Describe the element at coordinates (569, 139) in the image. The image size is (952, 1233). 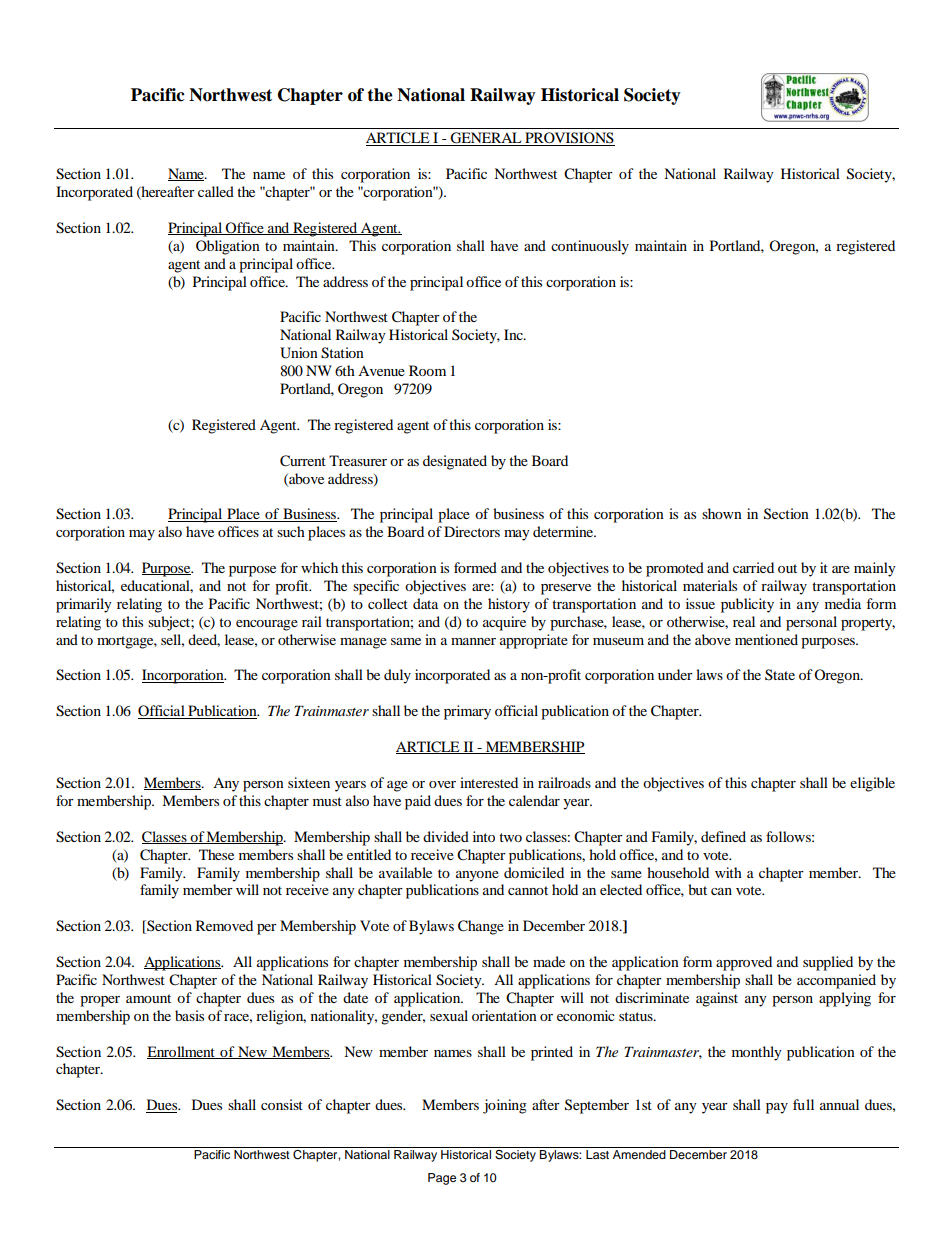
I see `PROVISIONS` at that location.
